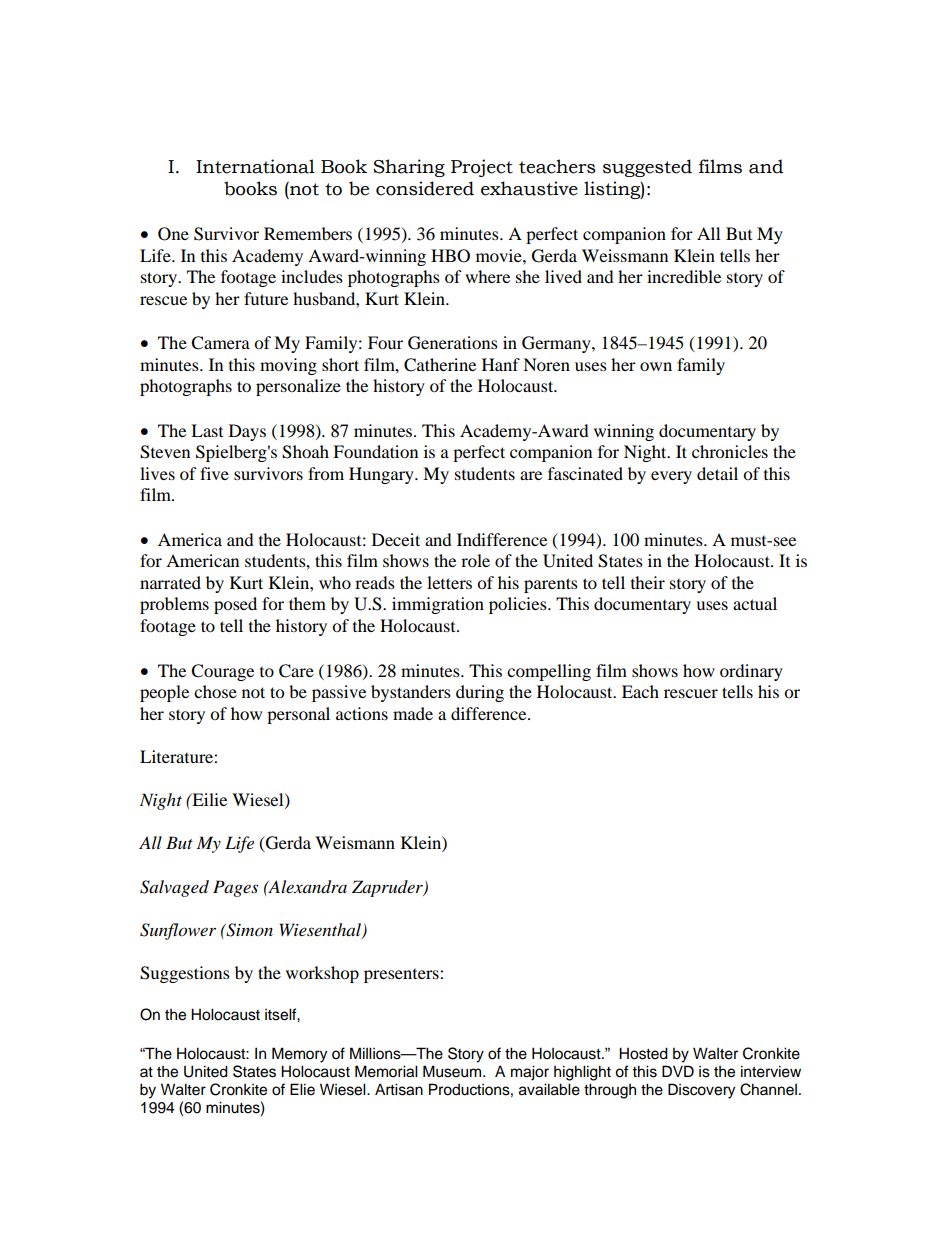 The image size is (952, 1233). What do you see at coordinates (755, 603) in the screenshot?
I see `actual` at bounding box center [755, 603].
